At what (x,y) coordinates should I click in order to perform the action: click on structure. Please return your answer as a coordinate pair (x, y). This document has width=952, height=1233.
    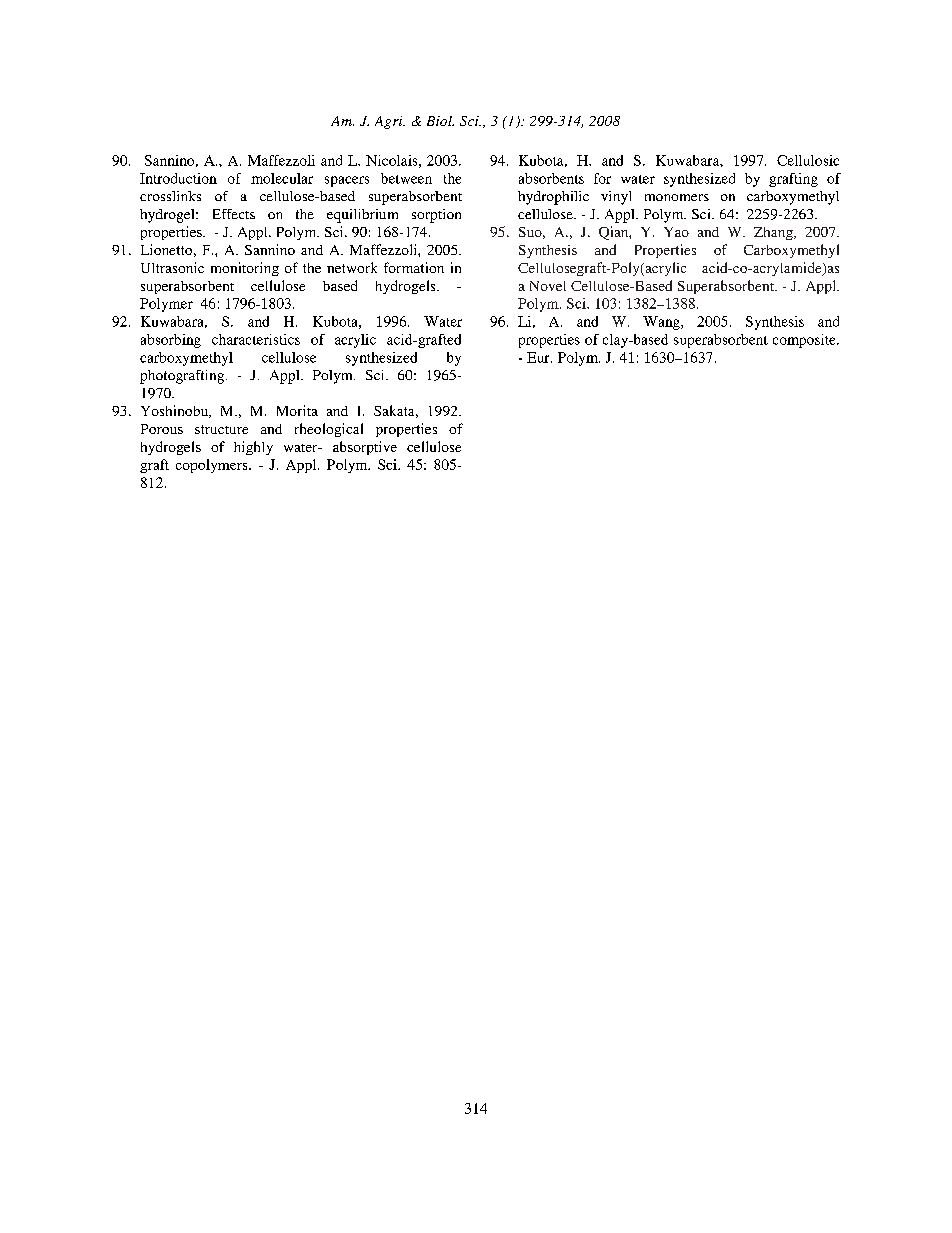
    Looking at the image, I should click on (221, 429).
